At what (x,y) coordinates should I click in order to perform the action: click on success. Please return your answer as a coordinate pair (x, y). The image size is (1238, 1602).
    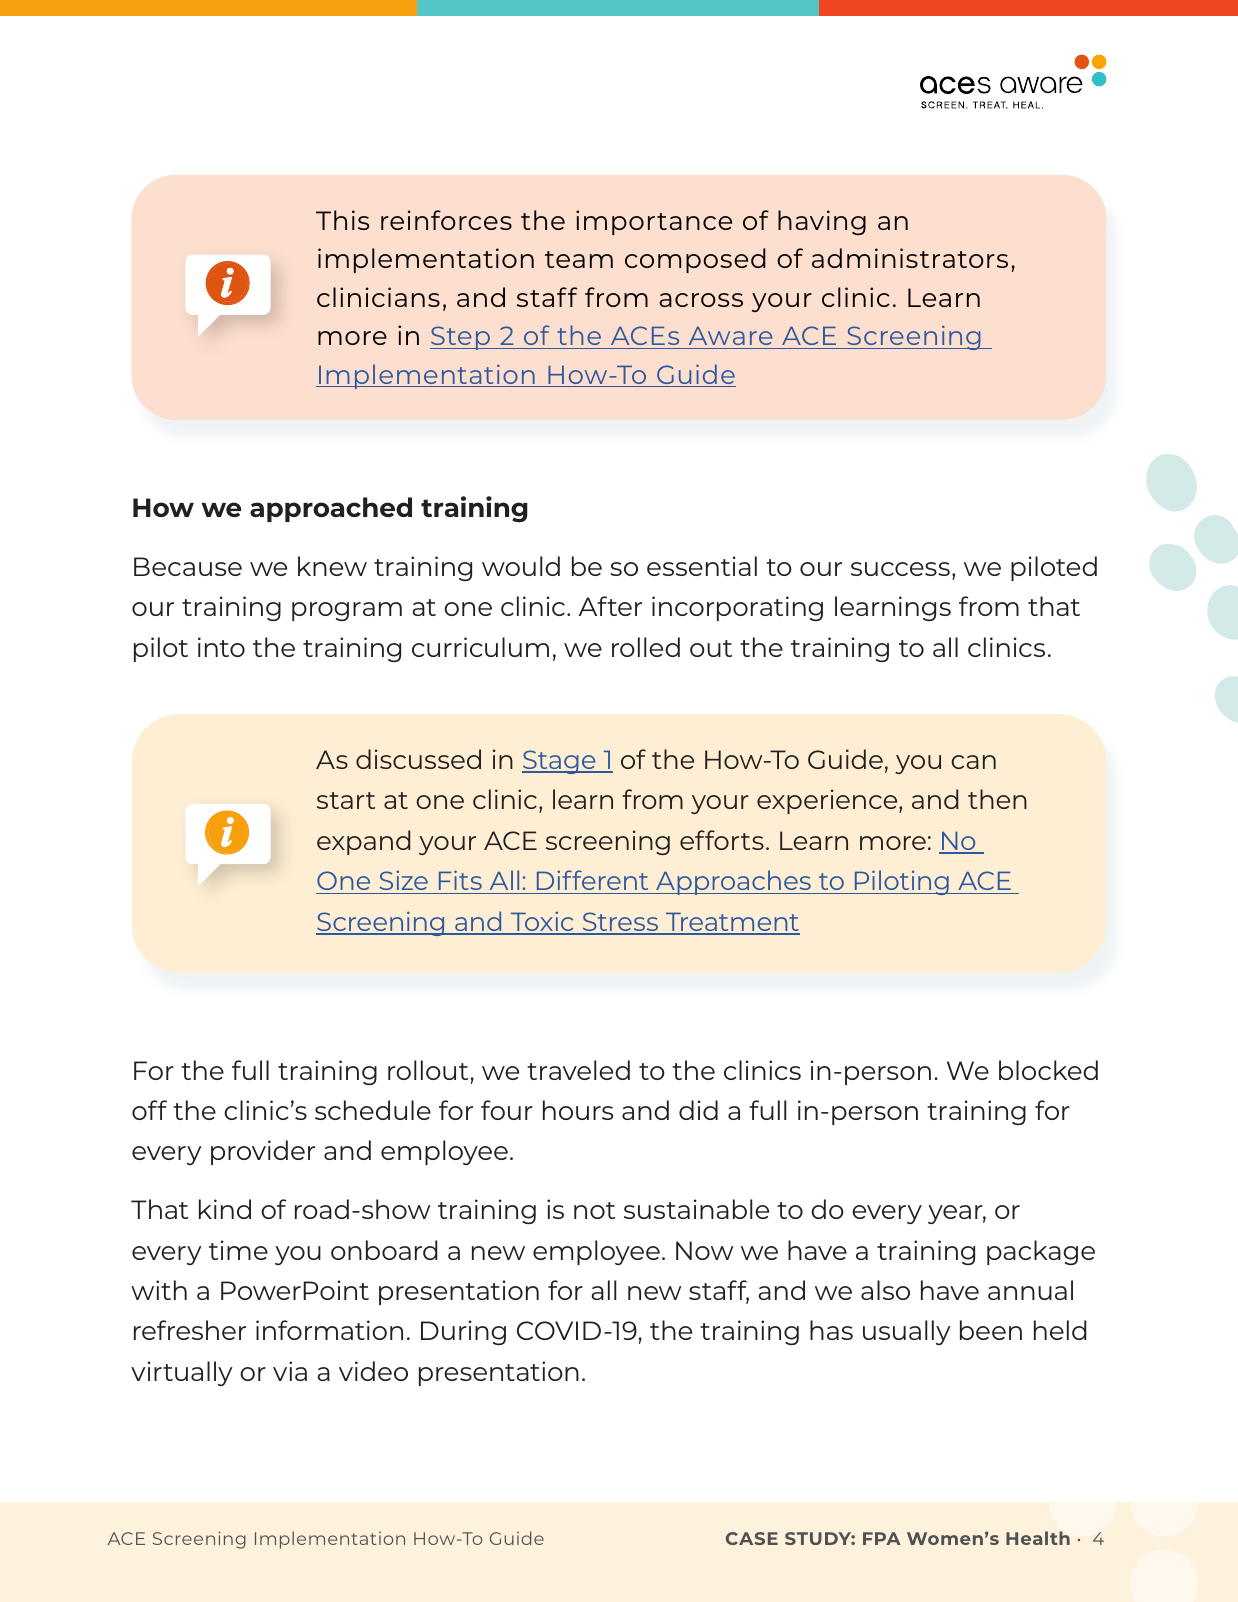
    Looking at the image, I should click on (900, 569).
